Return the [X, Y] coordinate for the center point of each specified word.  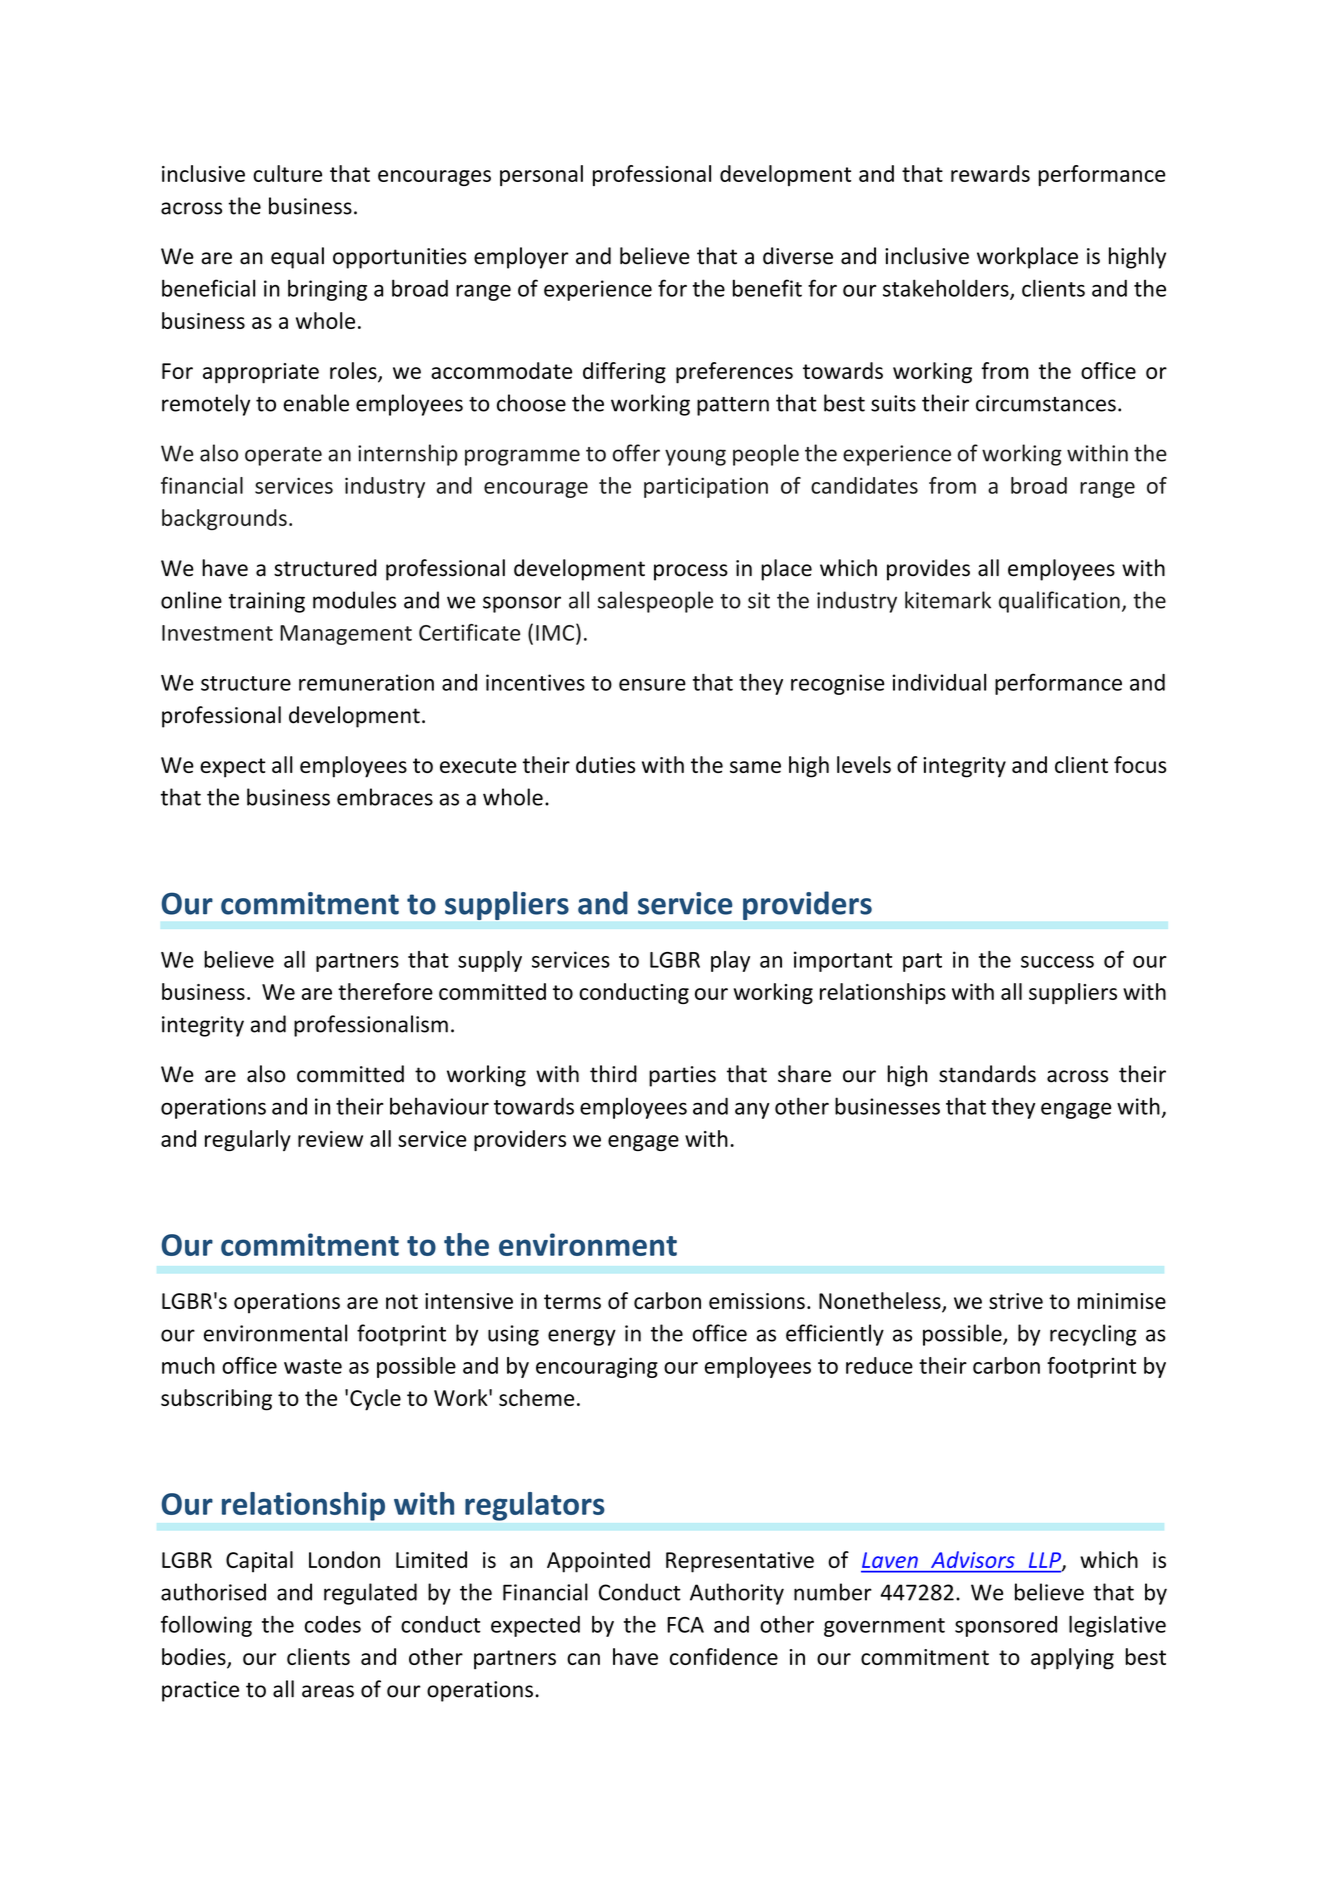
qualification [1059, 602]
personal [541, 175]
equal [297, 258]
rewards [990, 173]
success [1057, 962]
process [691, 572]
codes [333, 1624]
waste [313, 1366]
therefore [385, 991]
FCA [685, 1625]
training [267, 602]
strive [1016, 1301]
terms [572, 1301]
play [730, 961]
